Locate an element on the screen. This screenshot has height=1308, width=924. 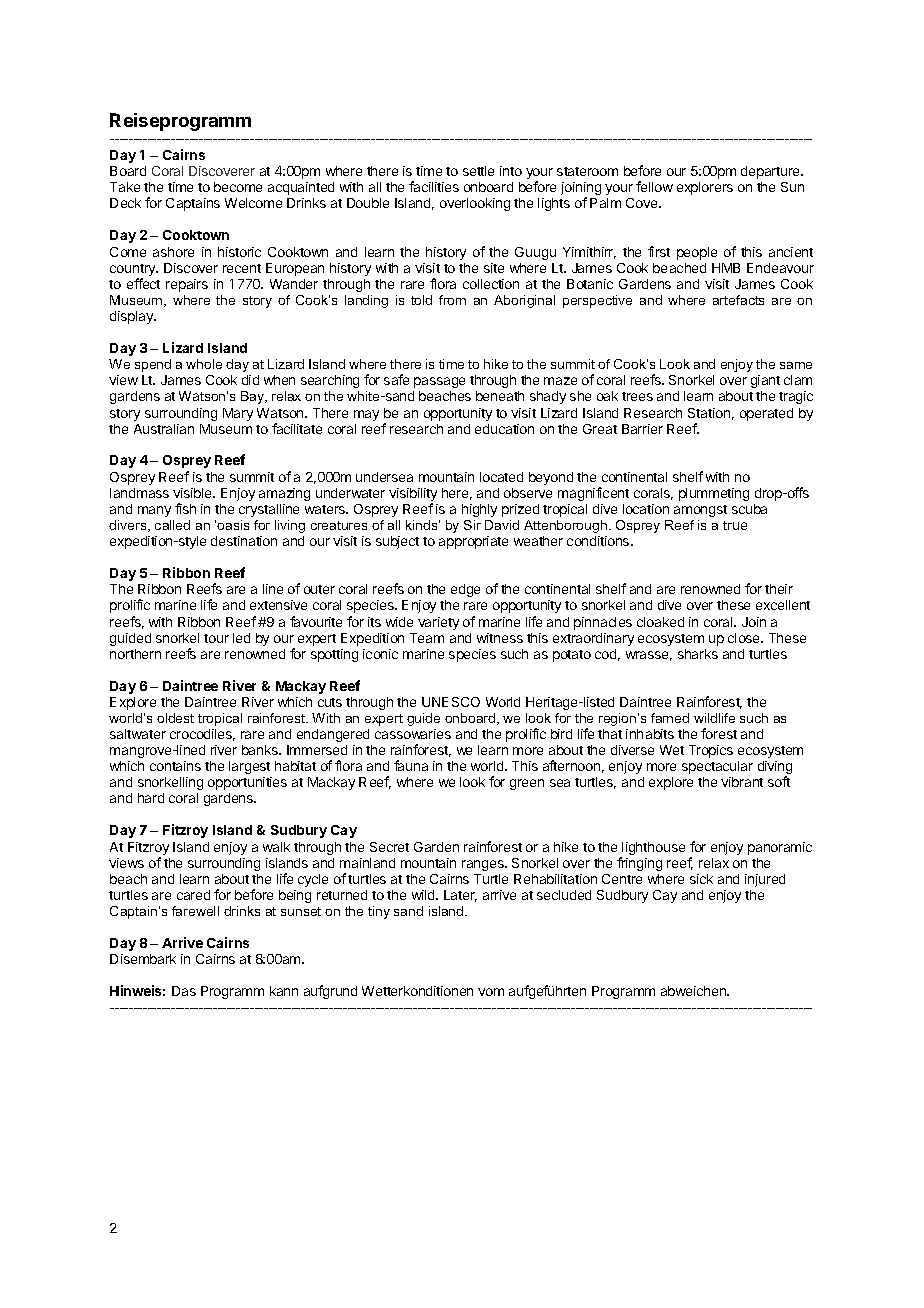
facilities is located at coordinates (434, 186).
